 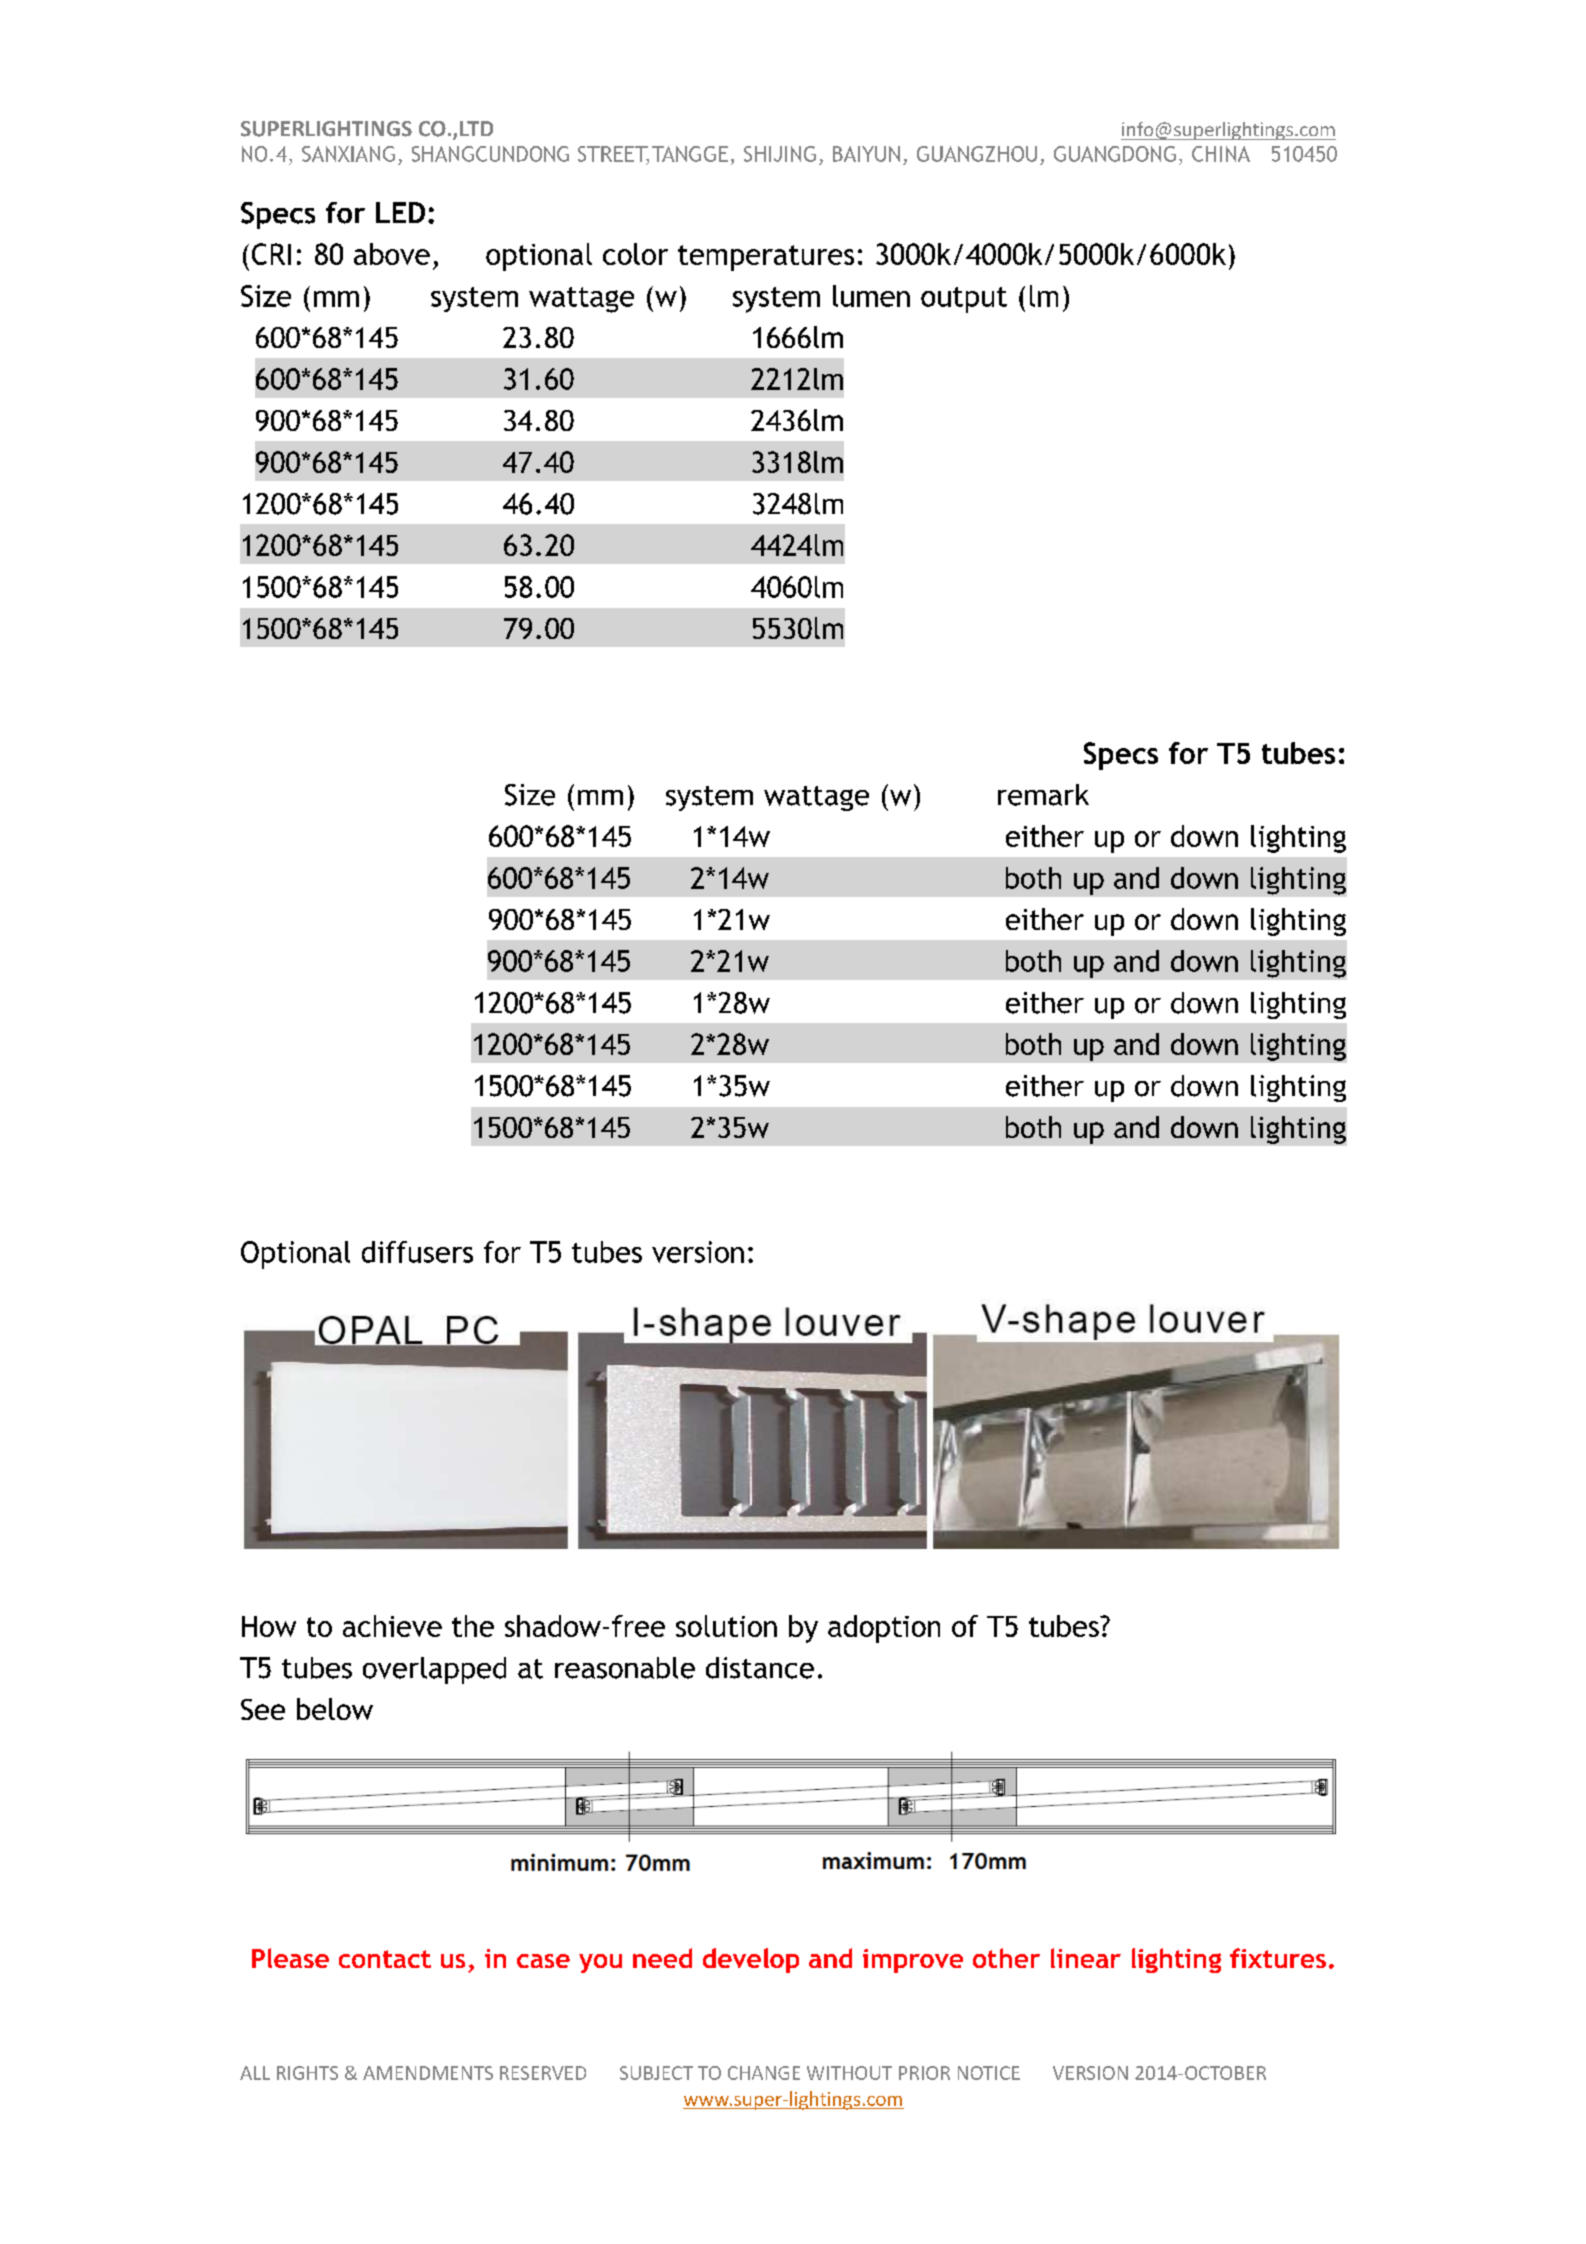 What do you see at coordinates (392, 254) in the screenshot?
I see `above` at bounding box center [392, 254].
